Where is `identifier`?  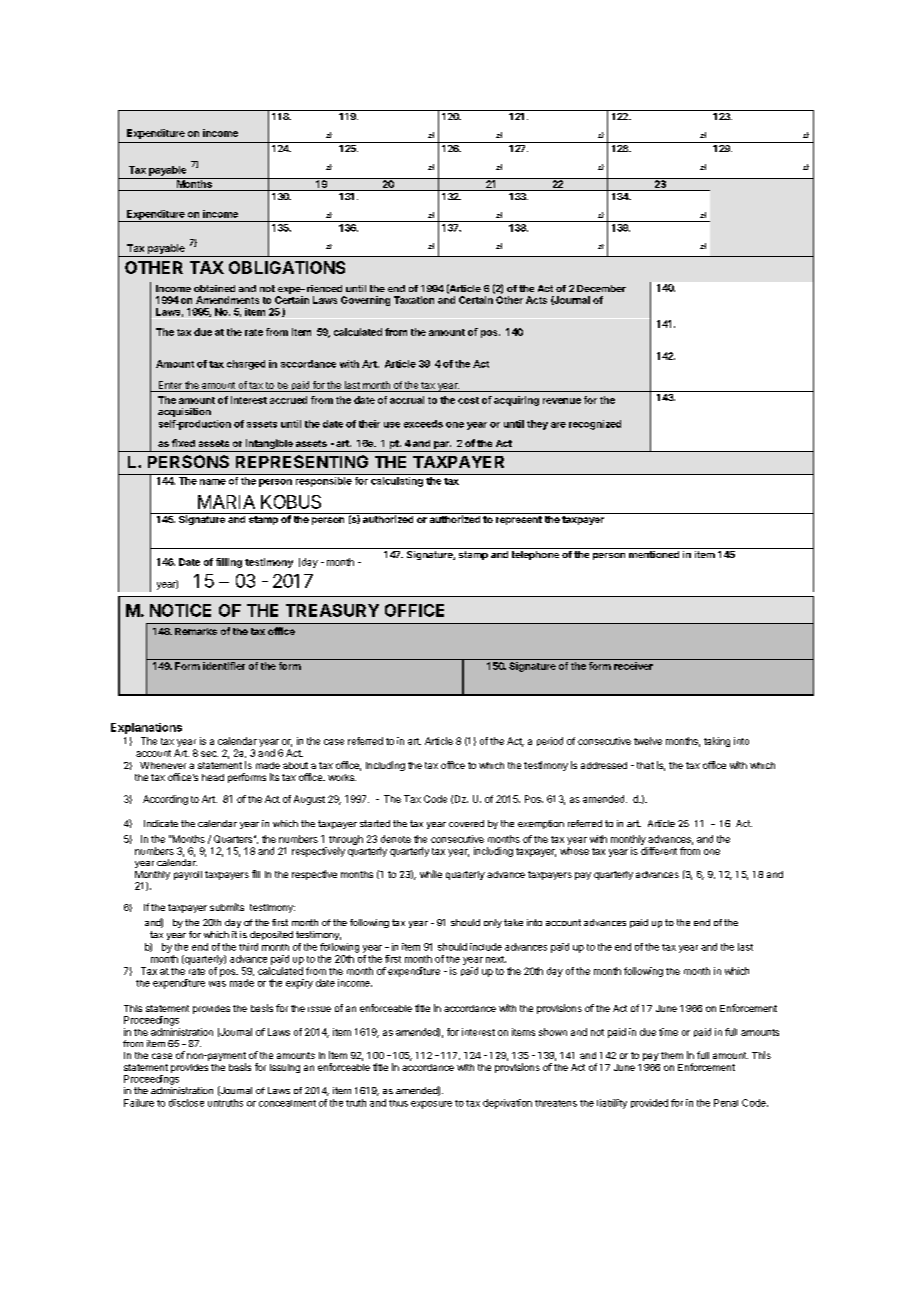
identifier is located at coordinates (224, 666).
